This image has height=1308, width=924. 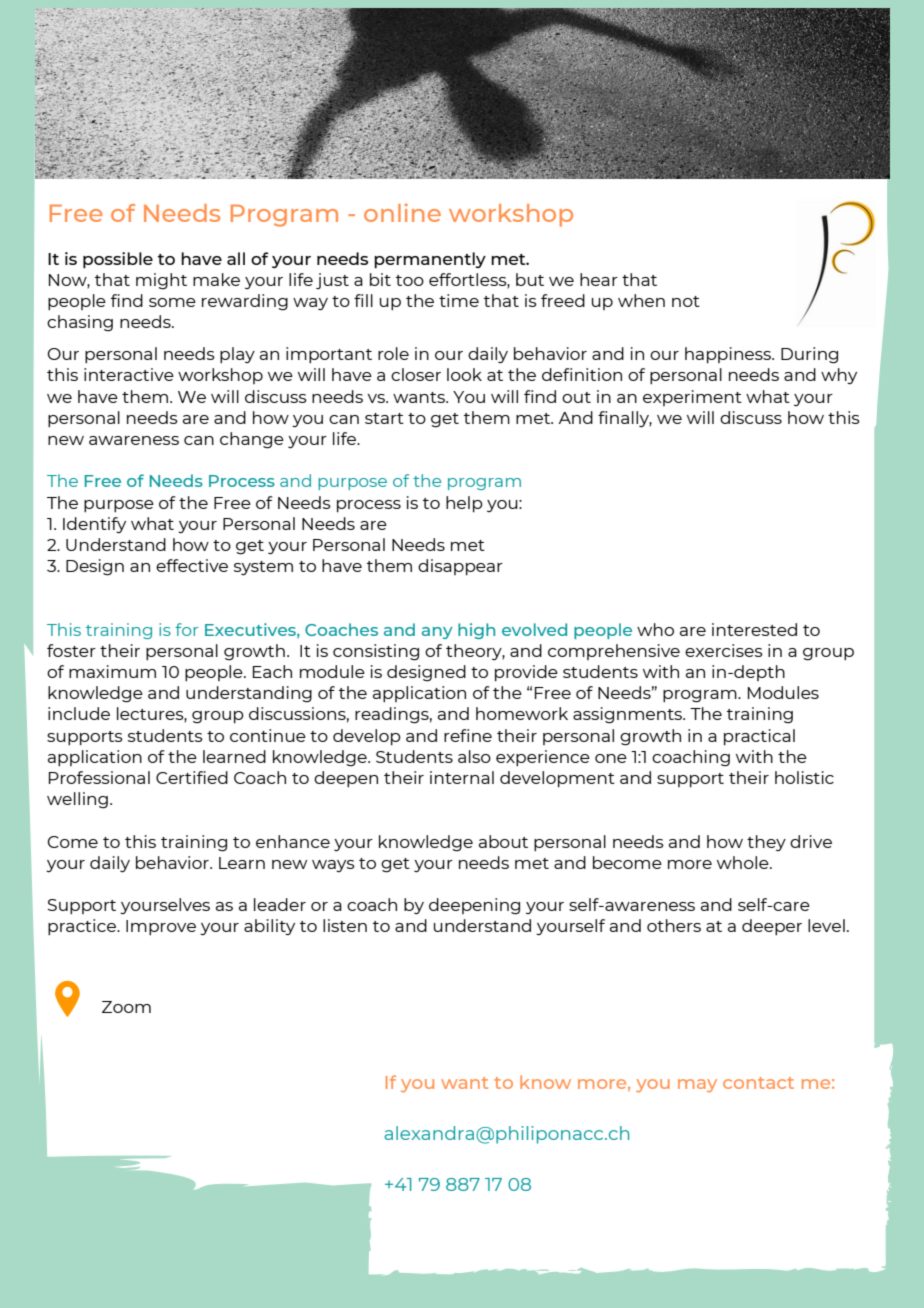 What do you see at coordinates (758, 1083) in the image?
I see `contact` at bounding box center [758, 1083].
